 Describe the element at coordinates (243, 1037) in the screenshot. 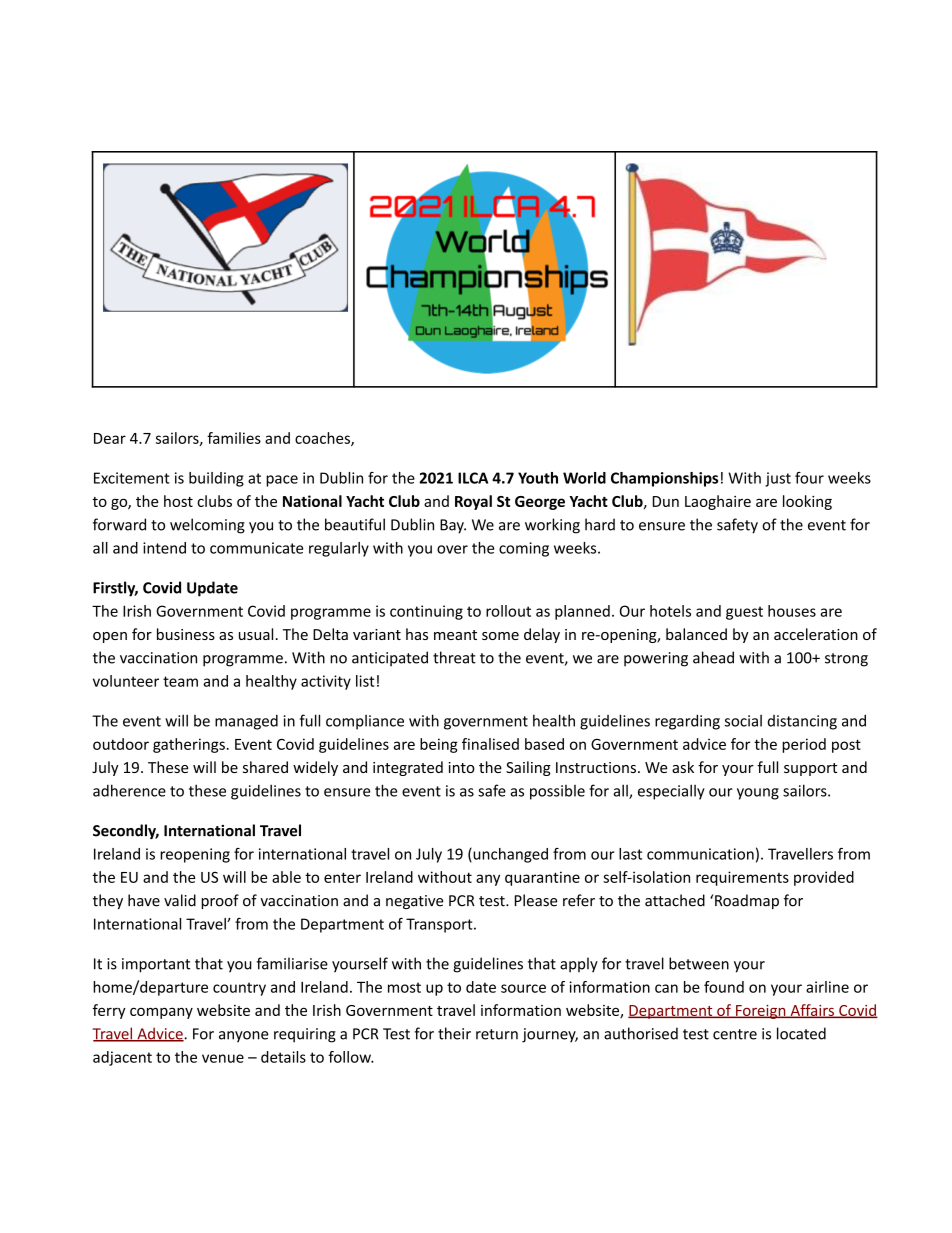

I see `anyone` at that location.
